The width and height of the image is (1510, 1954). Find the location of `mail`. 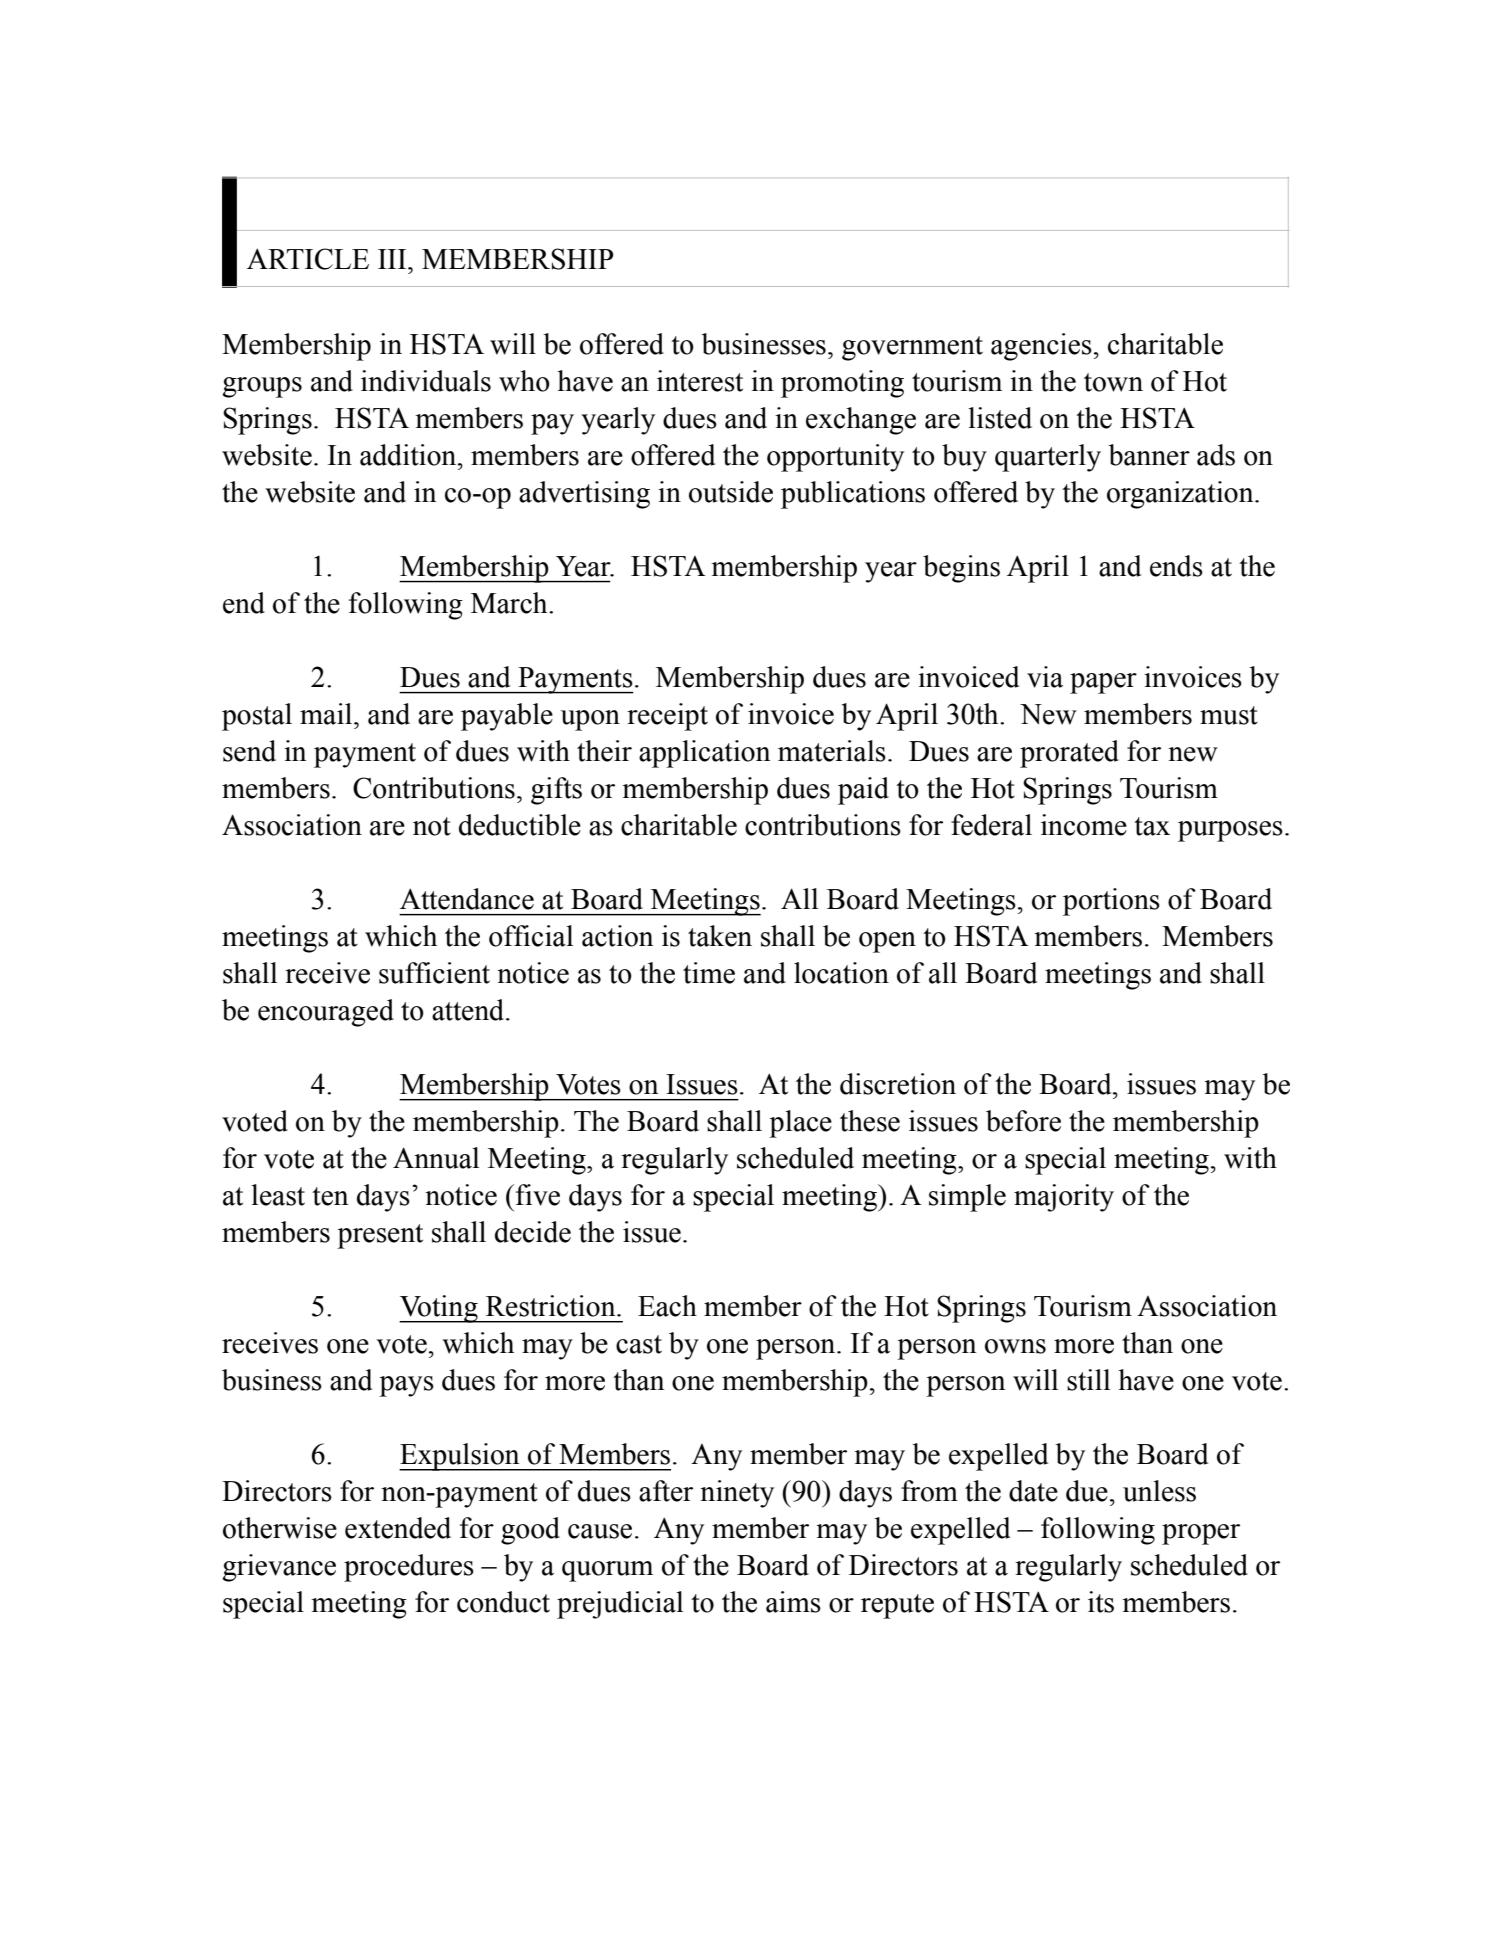

mail is located at coordinates (327, 714).
